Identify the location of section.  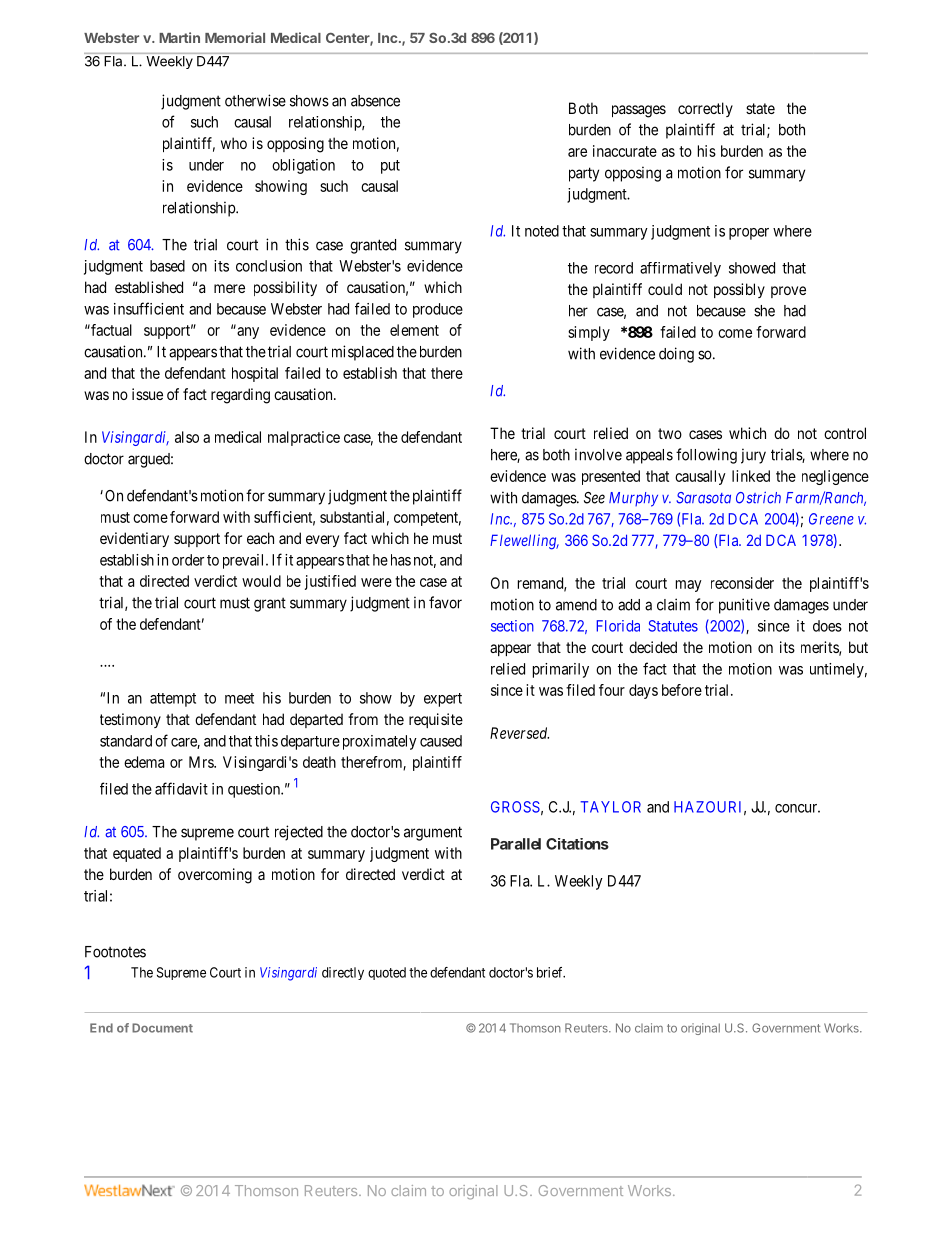
(512, 626).
